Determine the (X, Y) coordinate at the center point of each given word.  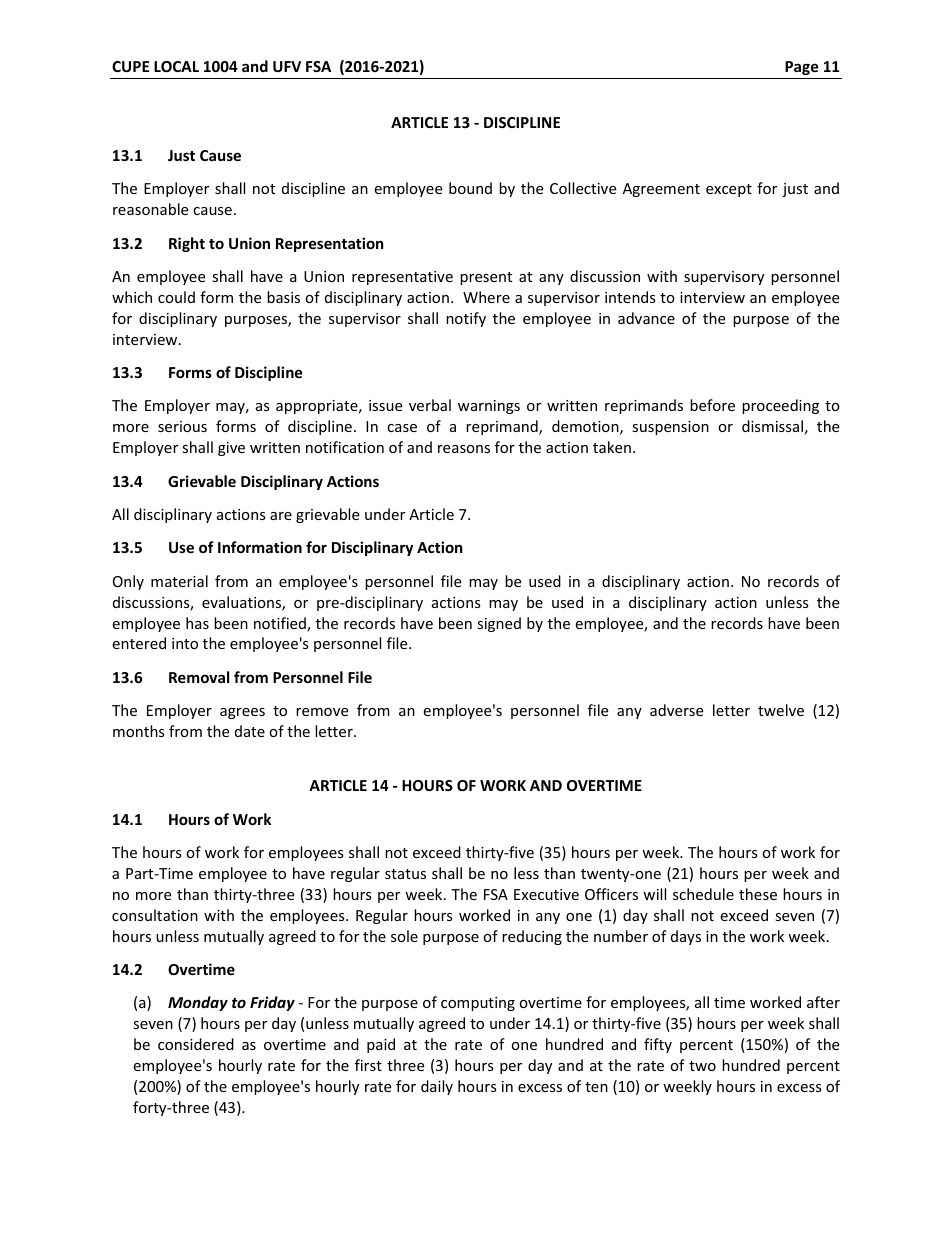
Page (802, 68)
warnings (489, 407)
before (712, 405)
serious (182, 426)
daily (437, 1087)
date (250, 731)
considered (196, 1044)
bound (470, 188)
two (702, 1066)
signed (499, 624)
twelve (781, 710)
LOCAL (176, 66)
